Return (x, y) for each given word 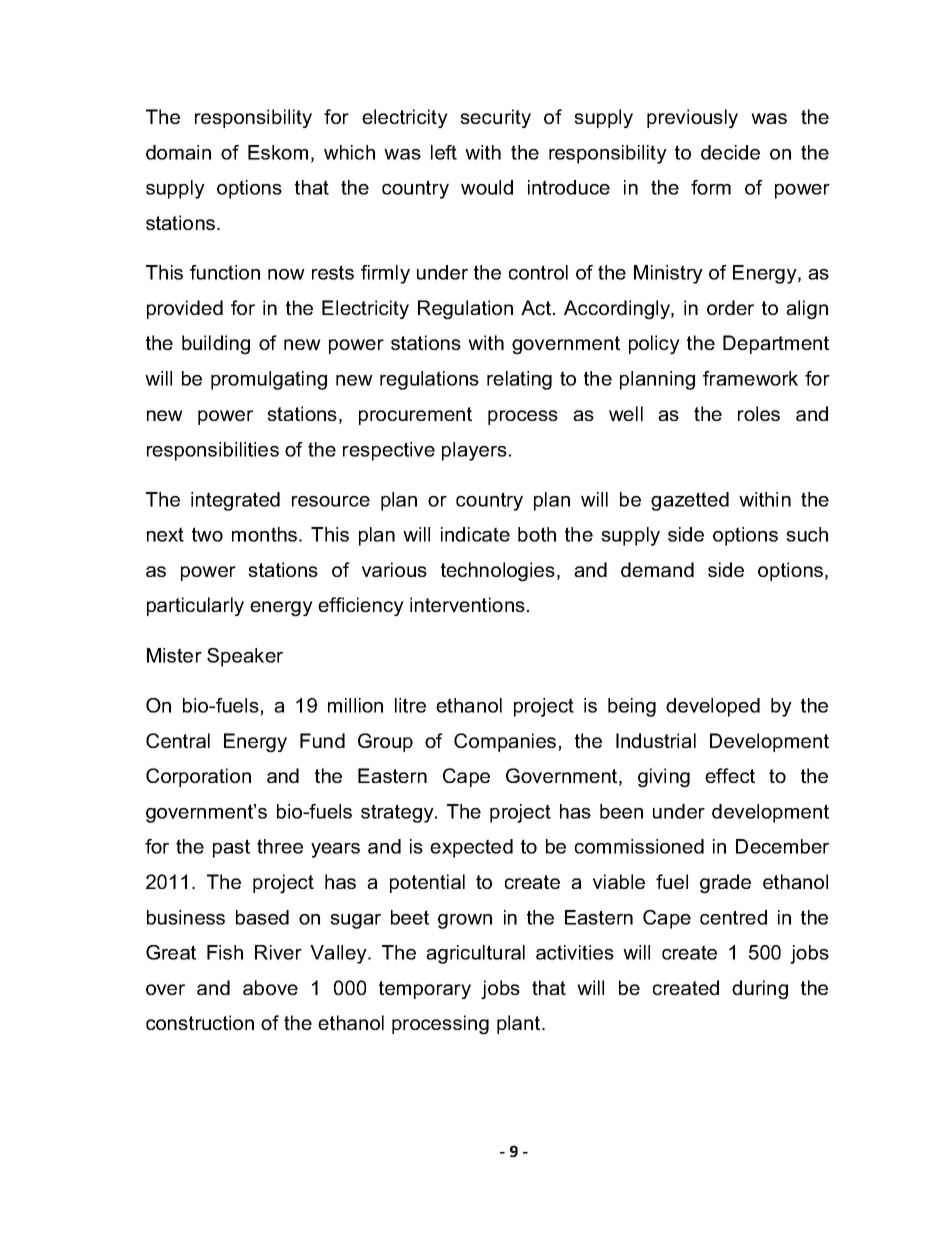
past (231, 848)
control (538, 272)
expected (471, 848)
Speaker (245, 657)
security (495, 118)
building (216, 345)
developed (713, 707)
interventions (467, 604)
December (782, 846)
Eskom (278, 152)
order (730, 307)
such (807, 534)
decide (730, 152)
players (474, 451)
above (270, 987)
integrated (235, 501)
